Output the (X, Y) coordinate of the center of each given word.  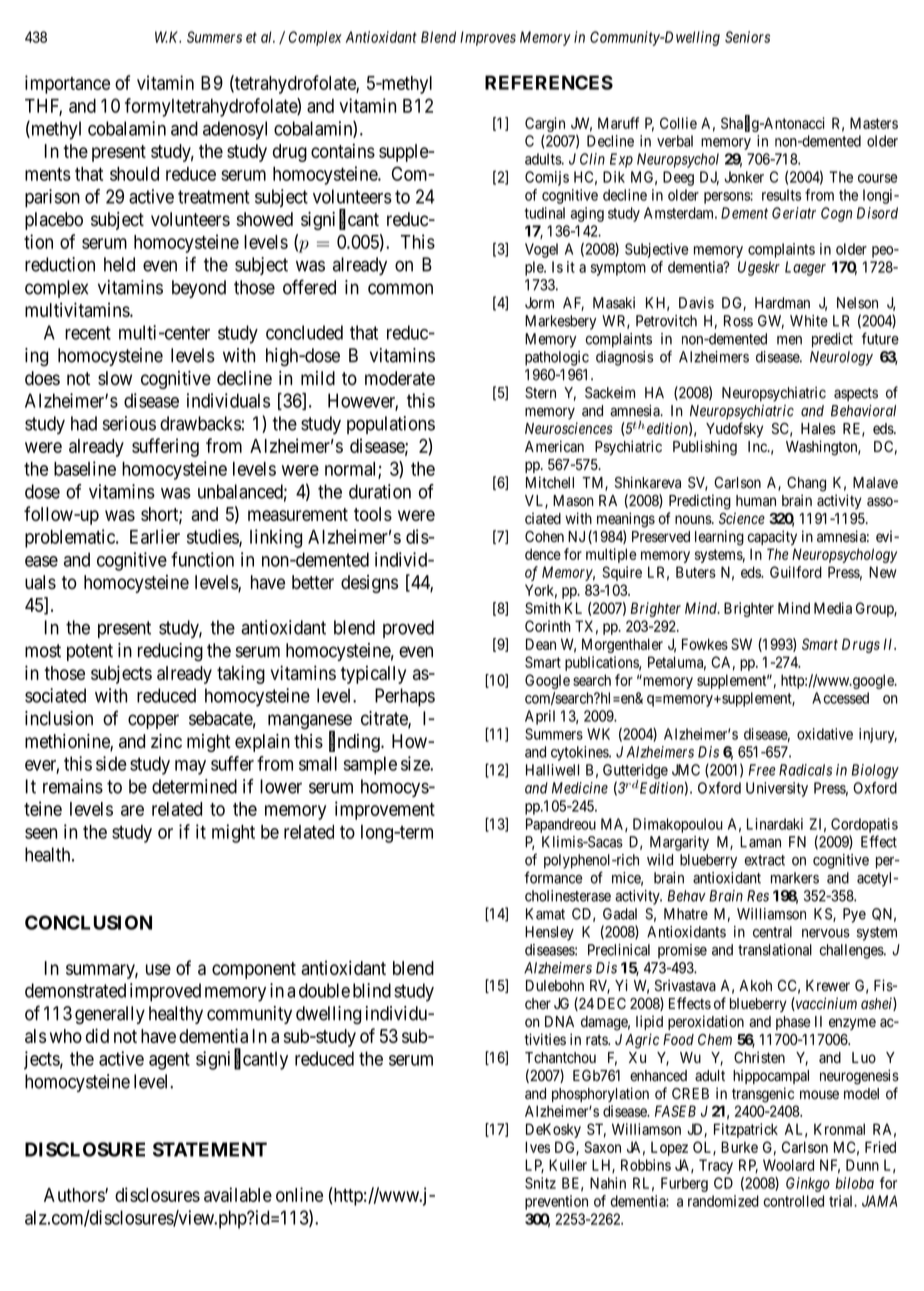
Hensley (549, 933)
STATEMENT (210, 1149)
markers (795, 878)
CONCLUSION (88, 922)
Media (833, 608)
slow (115, 378)
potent (90, 652)
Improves (488, 38)
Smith (543, 608)
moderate (400, 378)
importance (67, 84)
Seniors (747, 37)
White (809, 321)
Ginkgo (808, 1184)
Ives (537, 1147)
